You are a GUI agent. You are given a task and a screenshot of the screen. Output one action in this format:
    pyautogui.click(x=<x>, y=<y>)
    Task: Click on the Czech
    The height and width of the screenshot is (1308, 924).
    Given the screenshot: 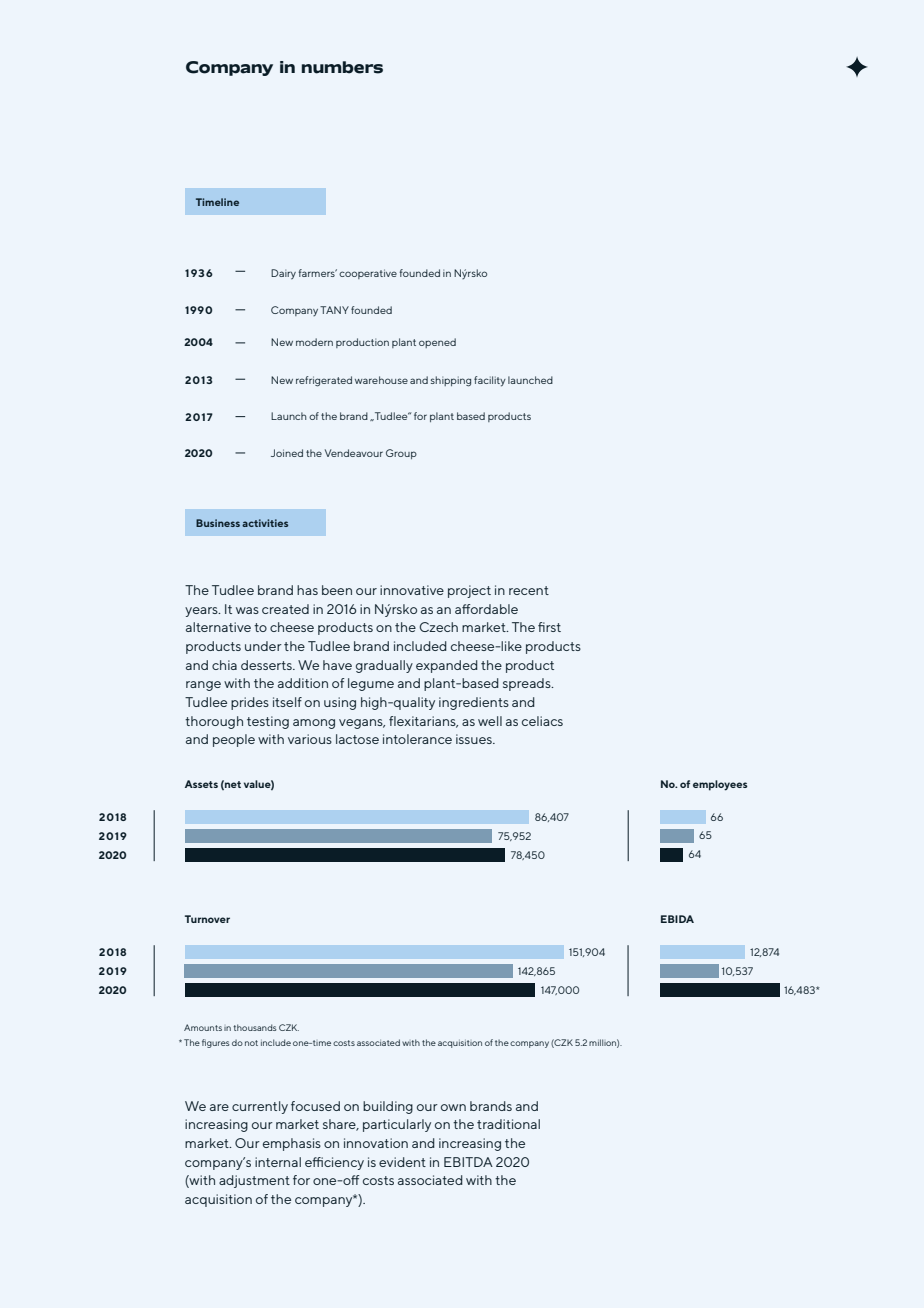 What is the action you would take?
    pyautogui.click(x=438, y=627)
